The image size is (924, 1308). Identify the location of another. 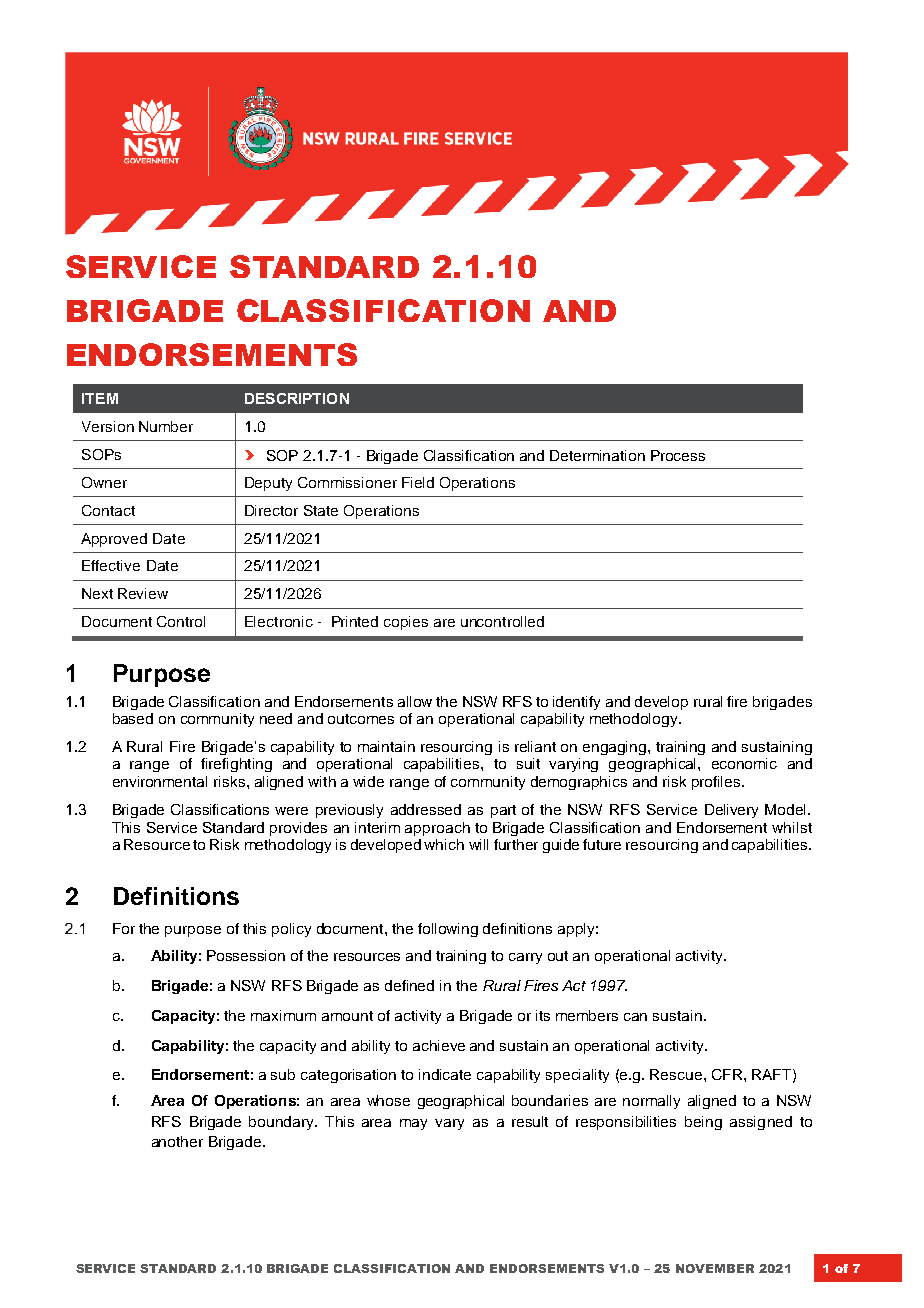
(177, 1141).
